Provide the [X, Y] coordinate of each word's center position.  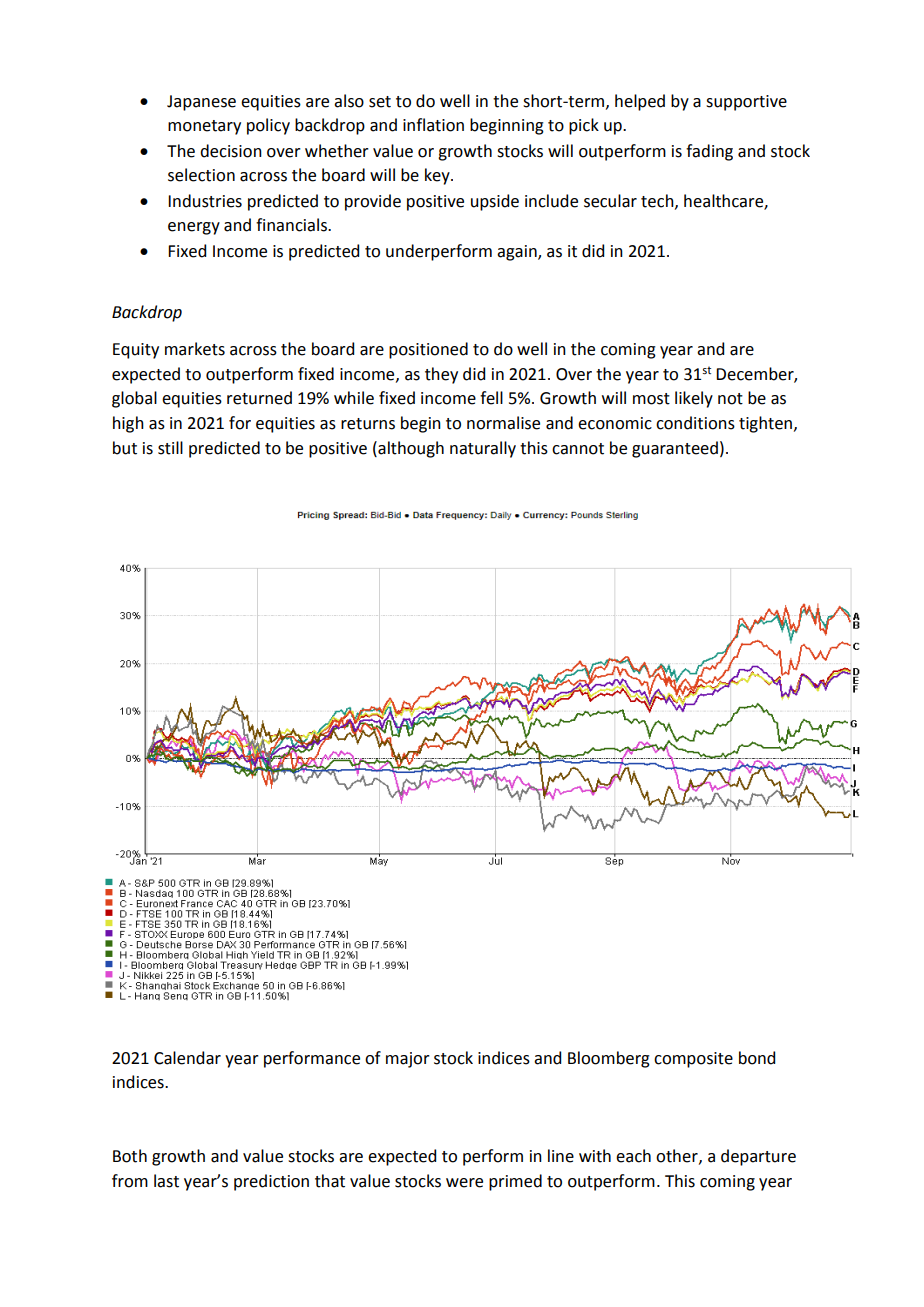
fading [709, 152]
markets [195, 349]
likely [694, 399]
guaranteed [675, 449]
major [408, 1060]
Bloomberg [609, 1059]
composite [693, 1060]
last [166, 1181]
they [441, 375]
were [464, 1183]
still [170, 448]
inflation [433, 125]
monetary [204, 127]
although [410, 449]
